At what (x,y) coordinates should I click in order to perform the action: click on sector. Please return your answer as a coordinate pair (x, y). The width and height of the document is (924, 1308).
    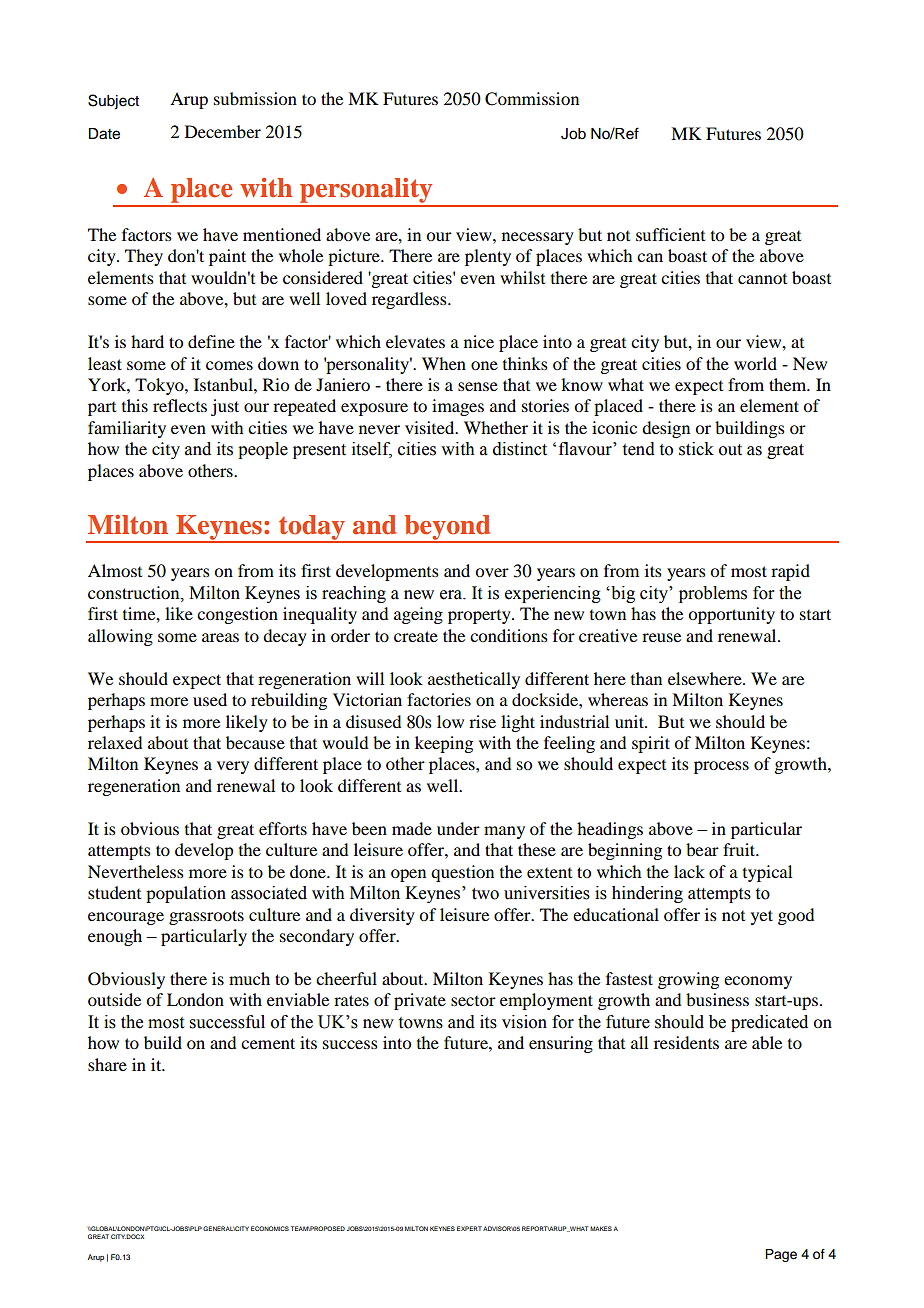
    Looking at the image, I should click on (473, 1001).
